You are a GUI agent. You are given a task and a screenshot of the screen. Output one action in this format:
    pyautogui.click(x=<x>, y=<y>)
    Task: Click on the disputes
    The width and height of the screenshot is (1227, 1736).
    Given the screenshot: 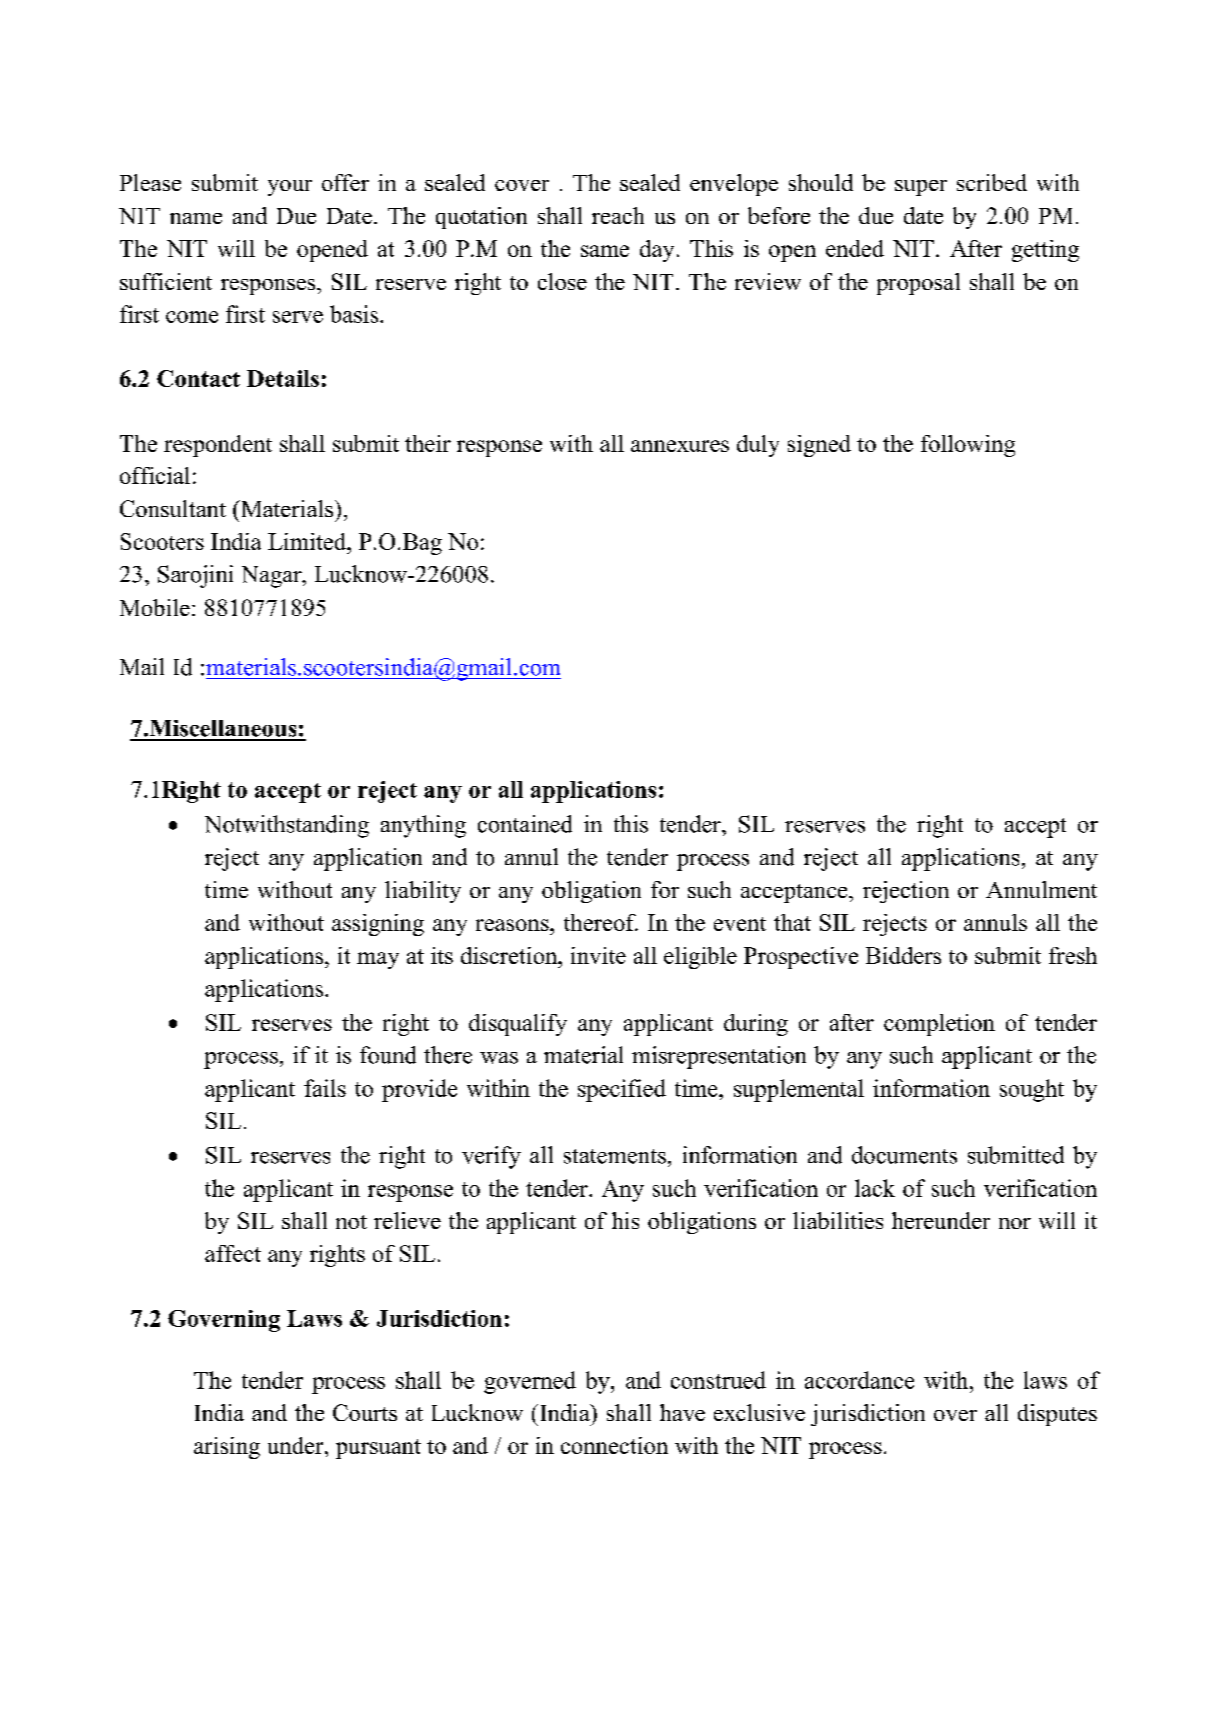 What is the action you would take?
    pyautogui.click(x=1057, y=1415)
